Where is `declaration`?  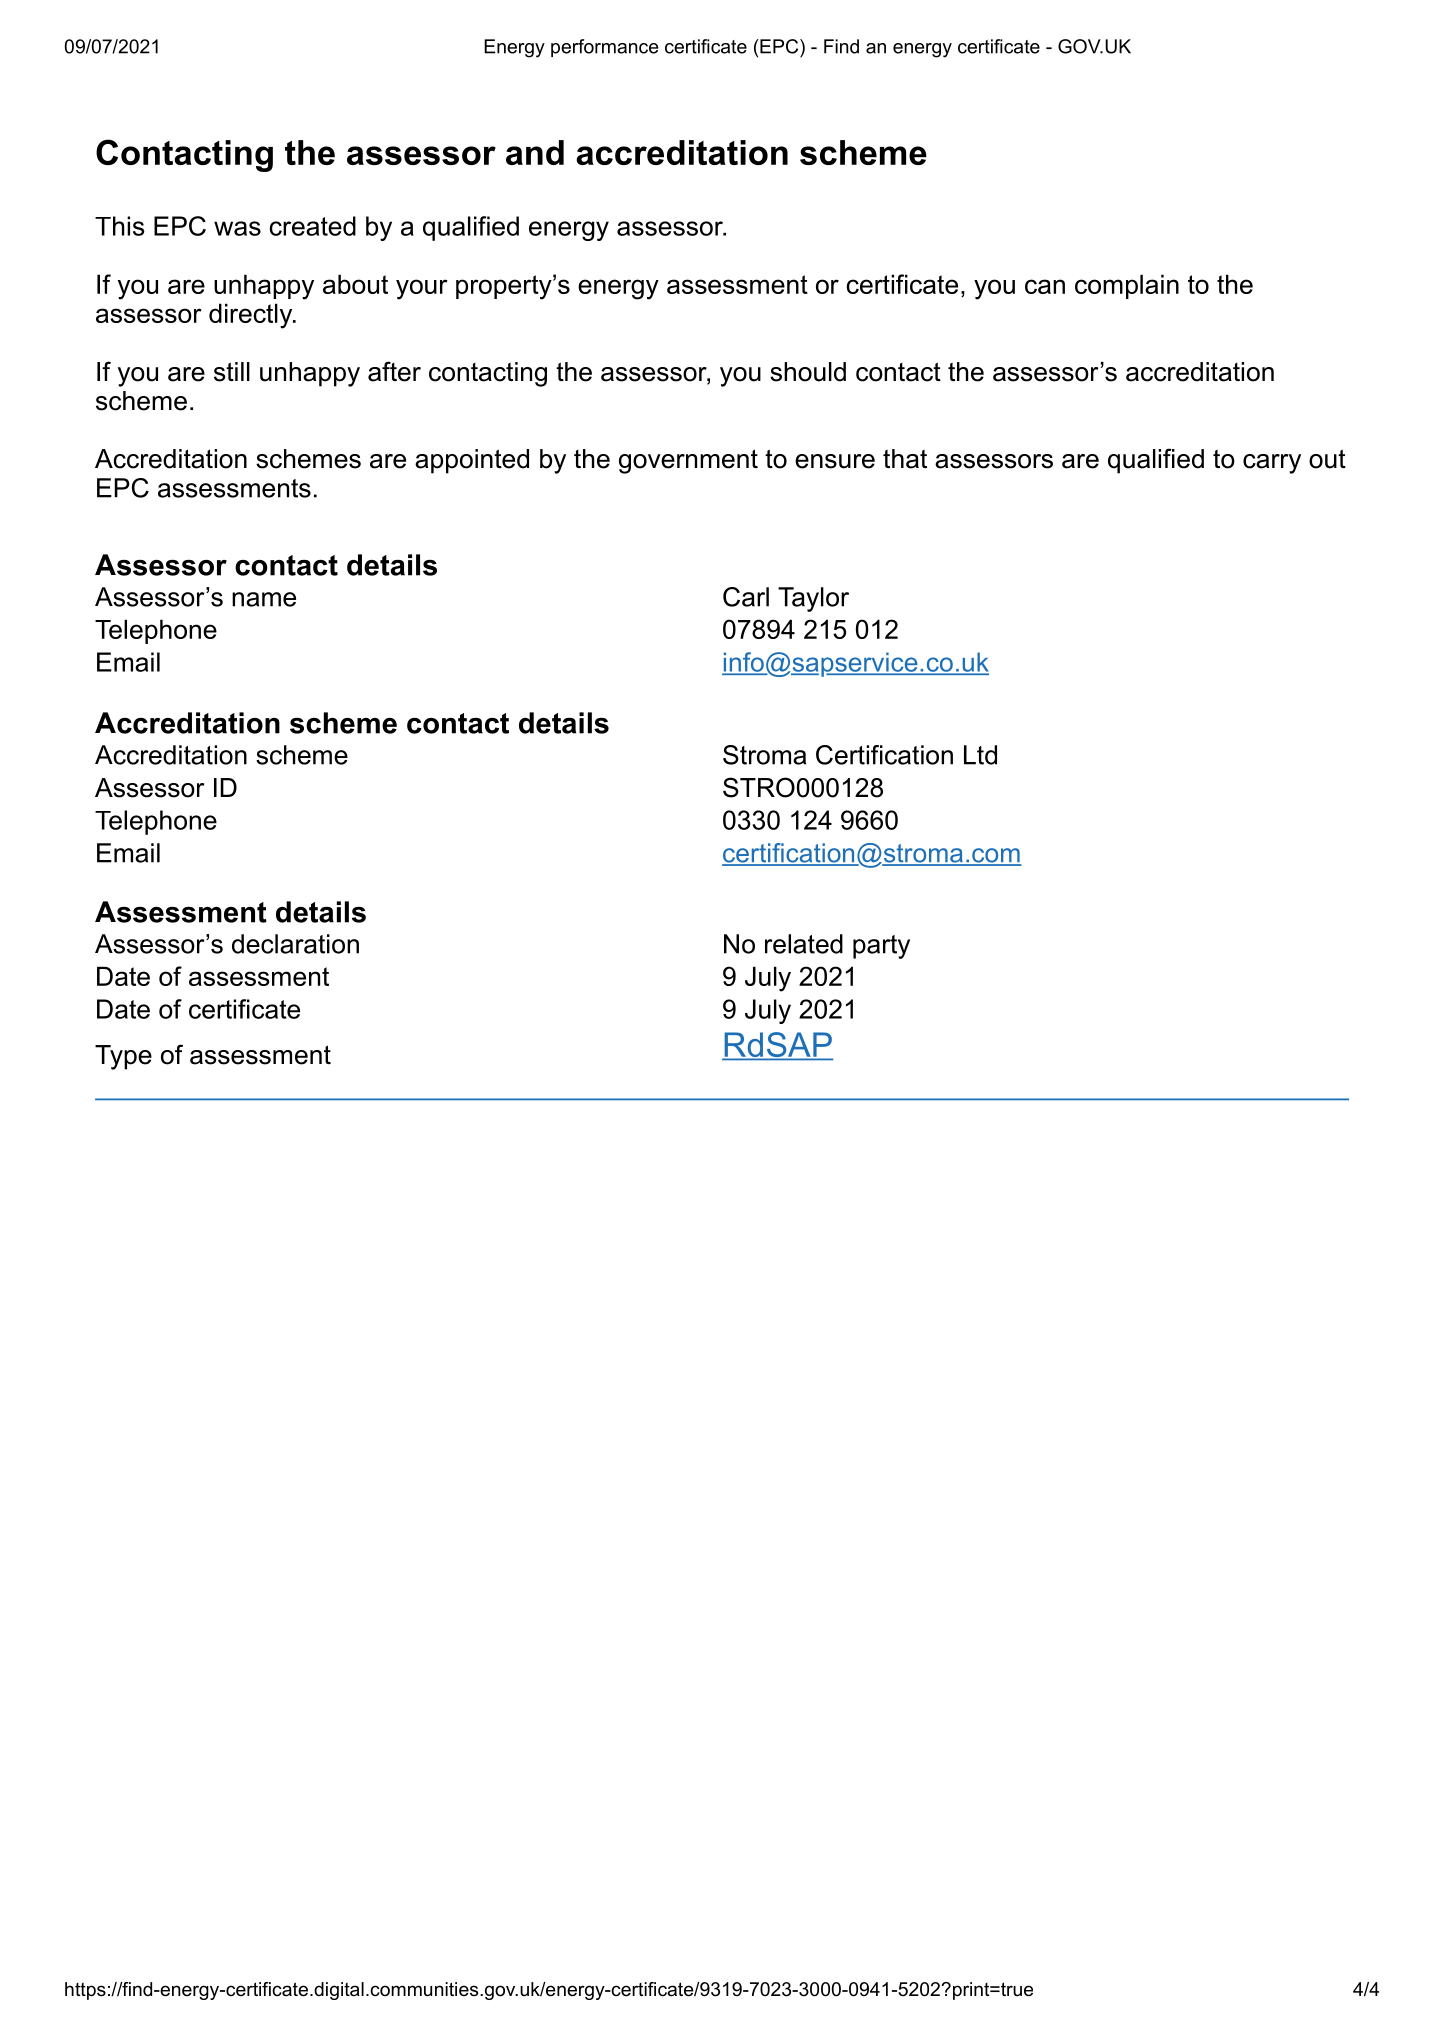
declaration is located at coordinates (295, 944).
